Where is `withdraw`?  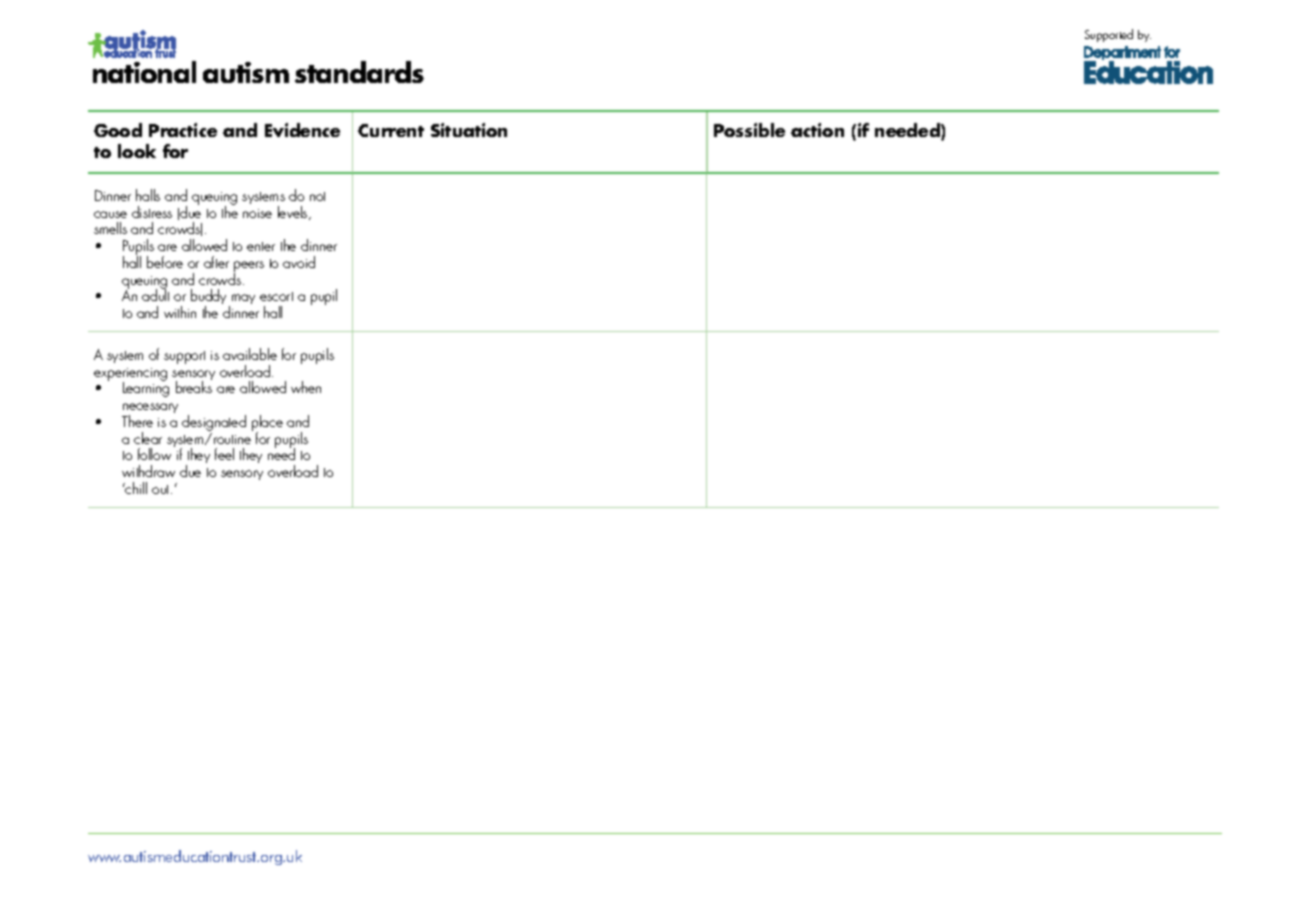 withdraw is located at coordinates (148, 471).
